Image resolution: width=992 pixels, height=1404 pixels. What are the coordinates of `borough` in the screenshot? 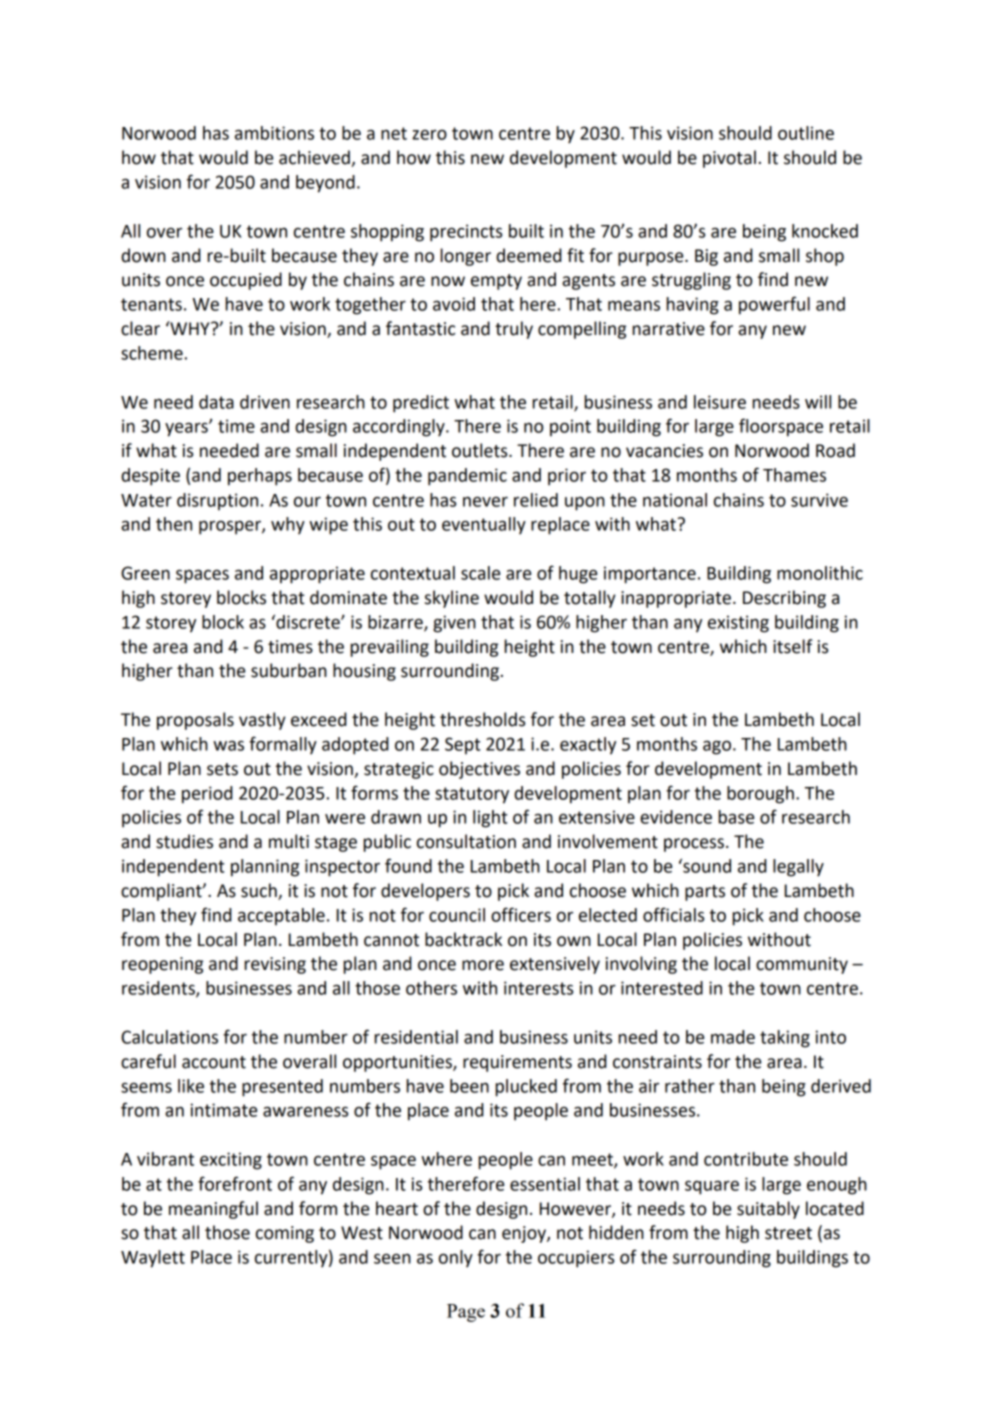 It's located at (760, 795).
